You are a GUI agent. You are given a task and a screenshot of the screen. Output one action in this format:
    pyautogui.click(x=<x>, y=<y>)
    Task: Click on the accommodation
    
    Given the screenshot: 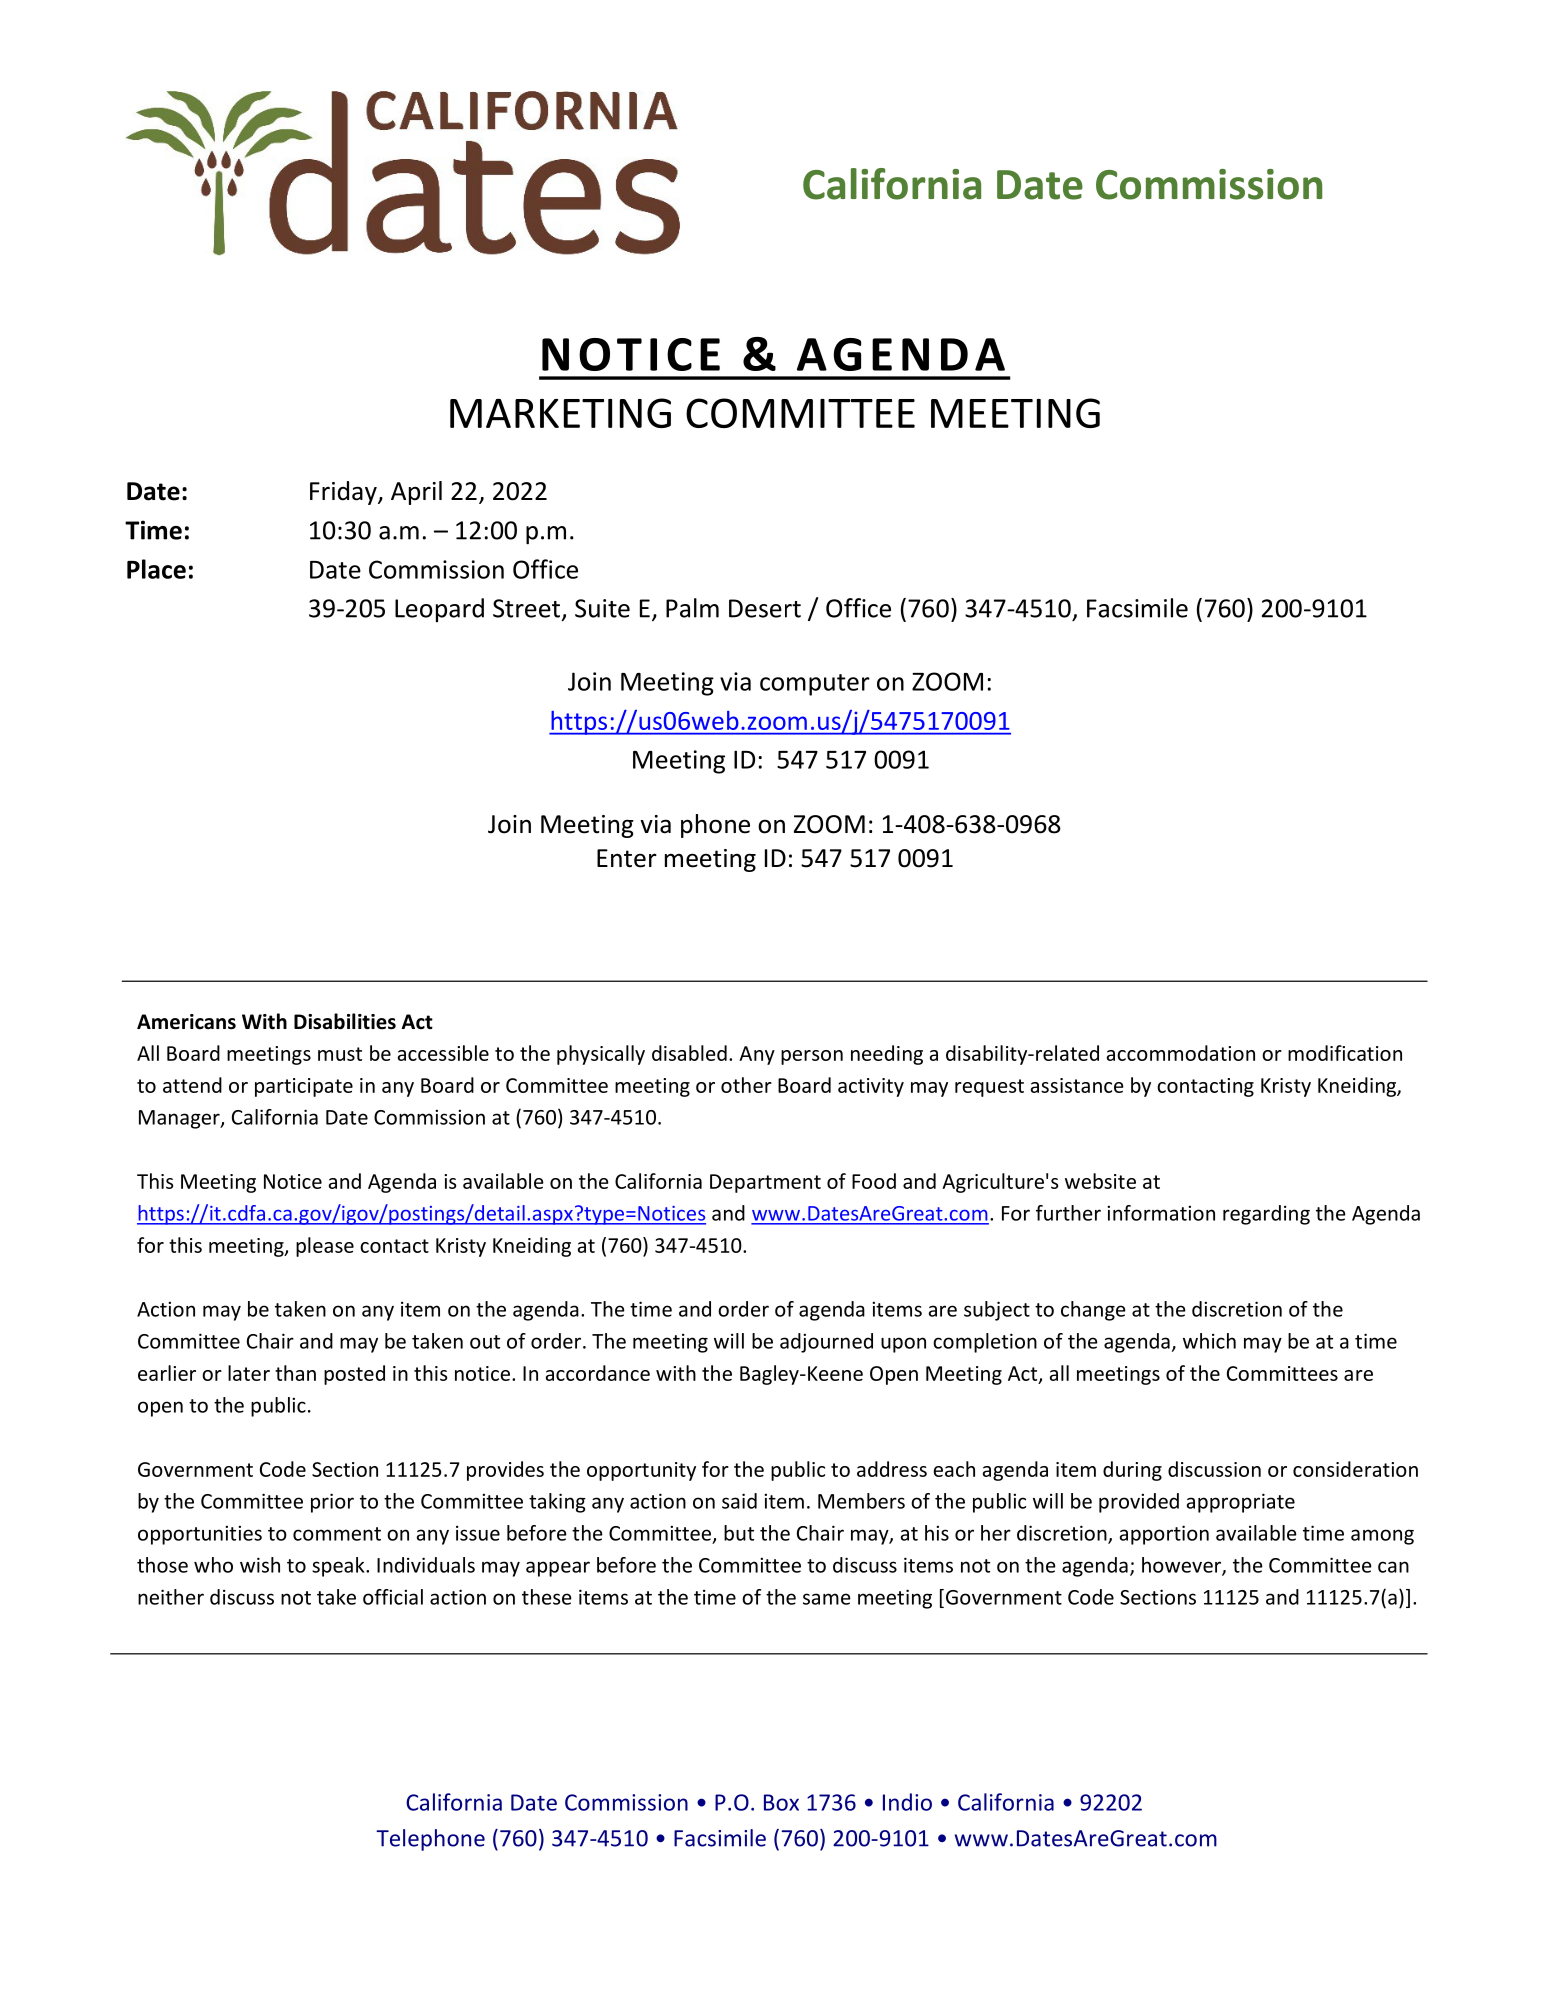 What is the action you would take?
    pyautogui.click(x=1181, y=1053)
